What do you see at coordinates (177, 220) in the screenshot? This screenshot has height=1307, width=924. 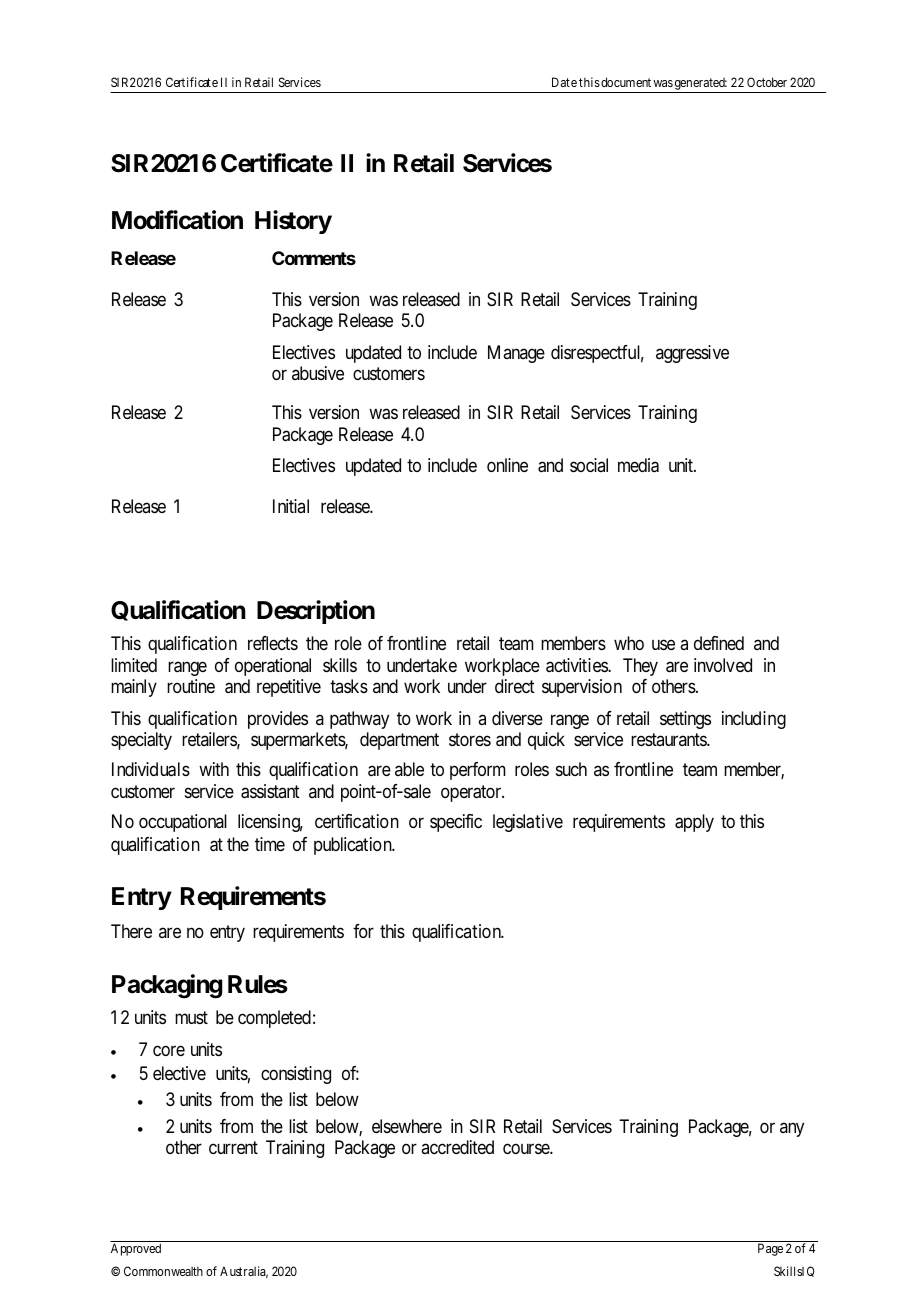 I see `Modification` at bounding box center [177, 220].
